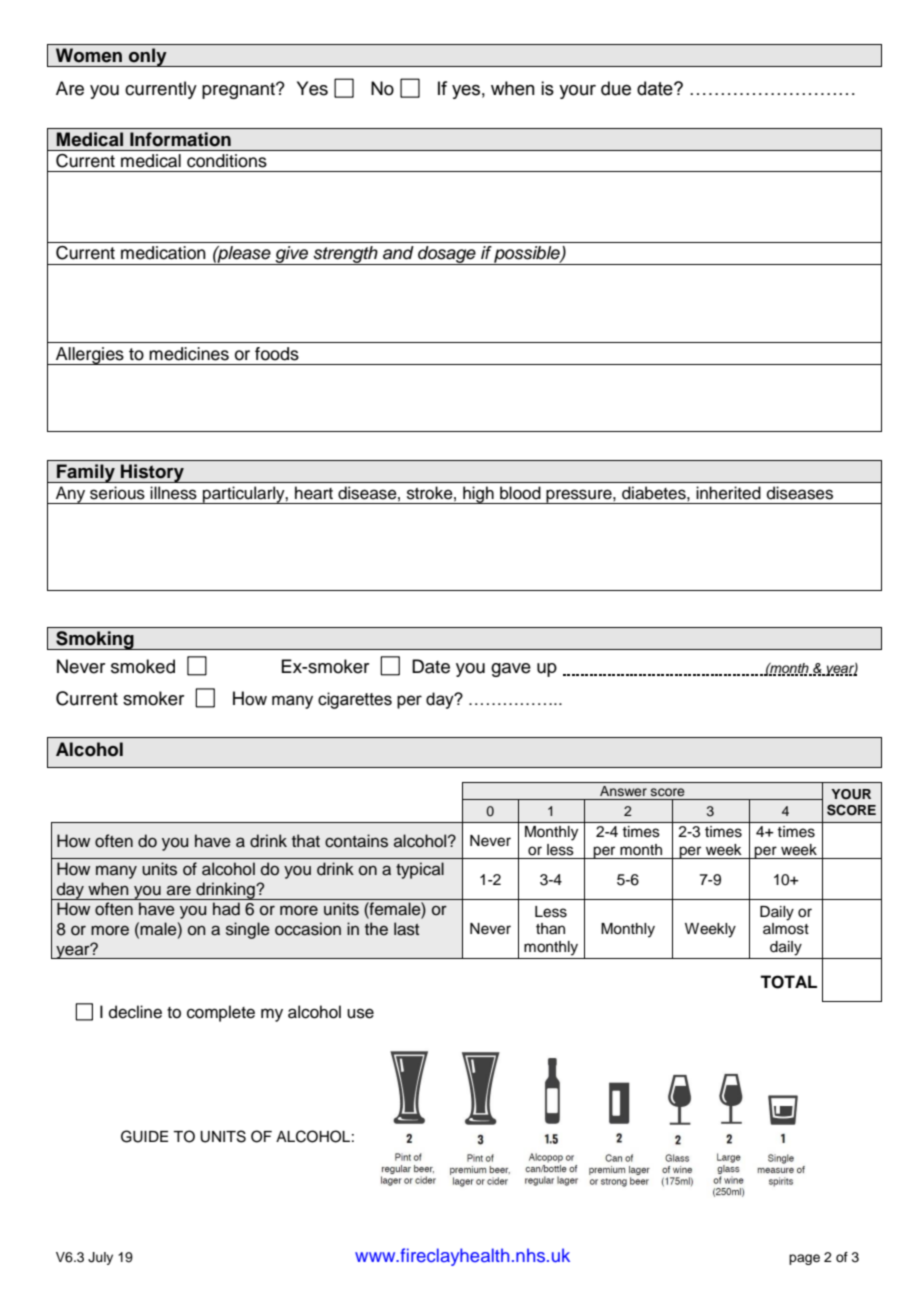 This document has width=924, height=1308. What do you see at coordinates (189, 354) in the document?
I see `medicines` at bounding box center [189, 354].
